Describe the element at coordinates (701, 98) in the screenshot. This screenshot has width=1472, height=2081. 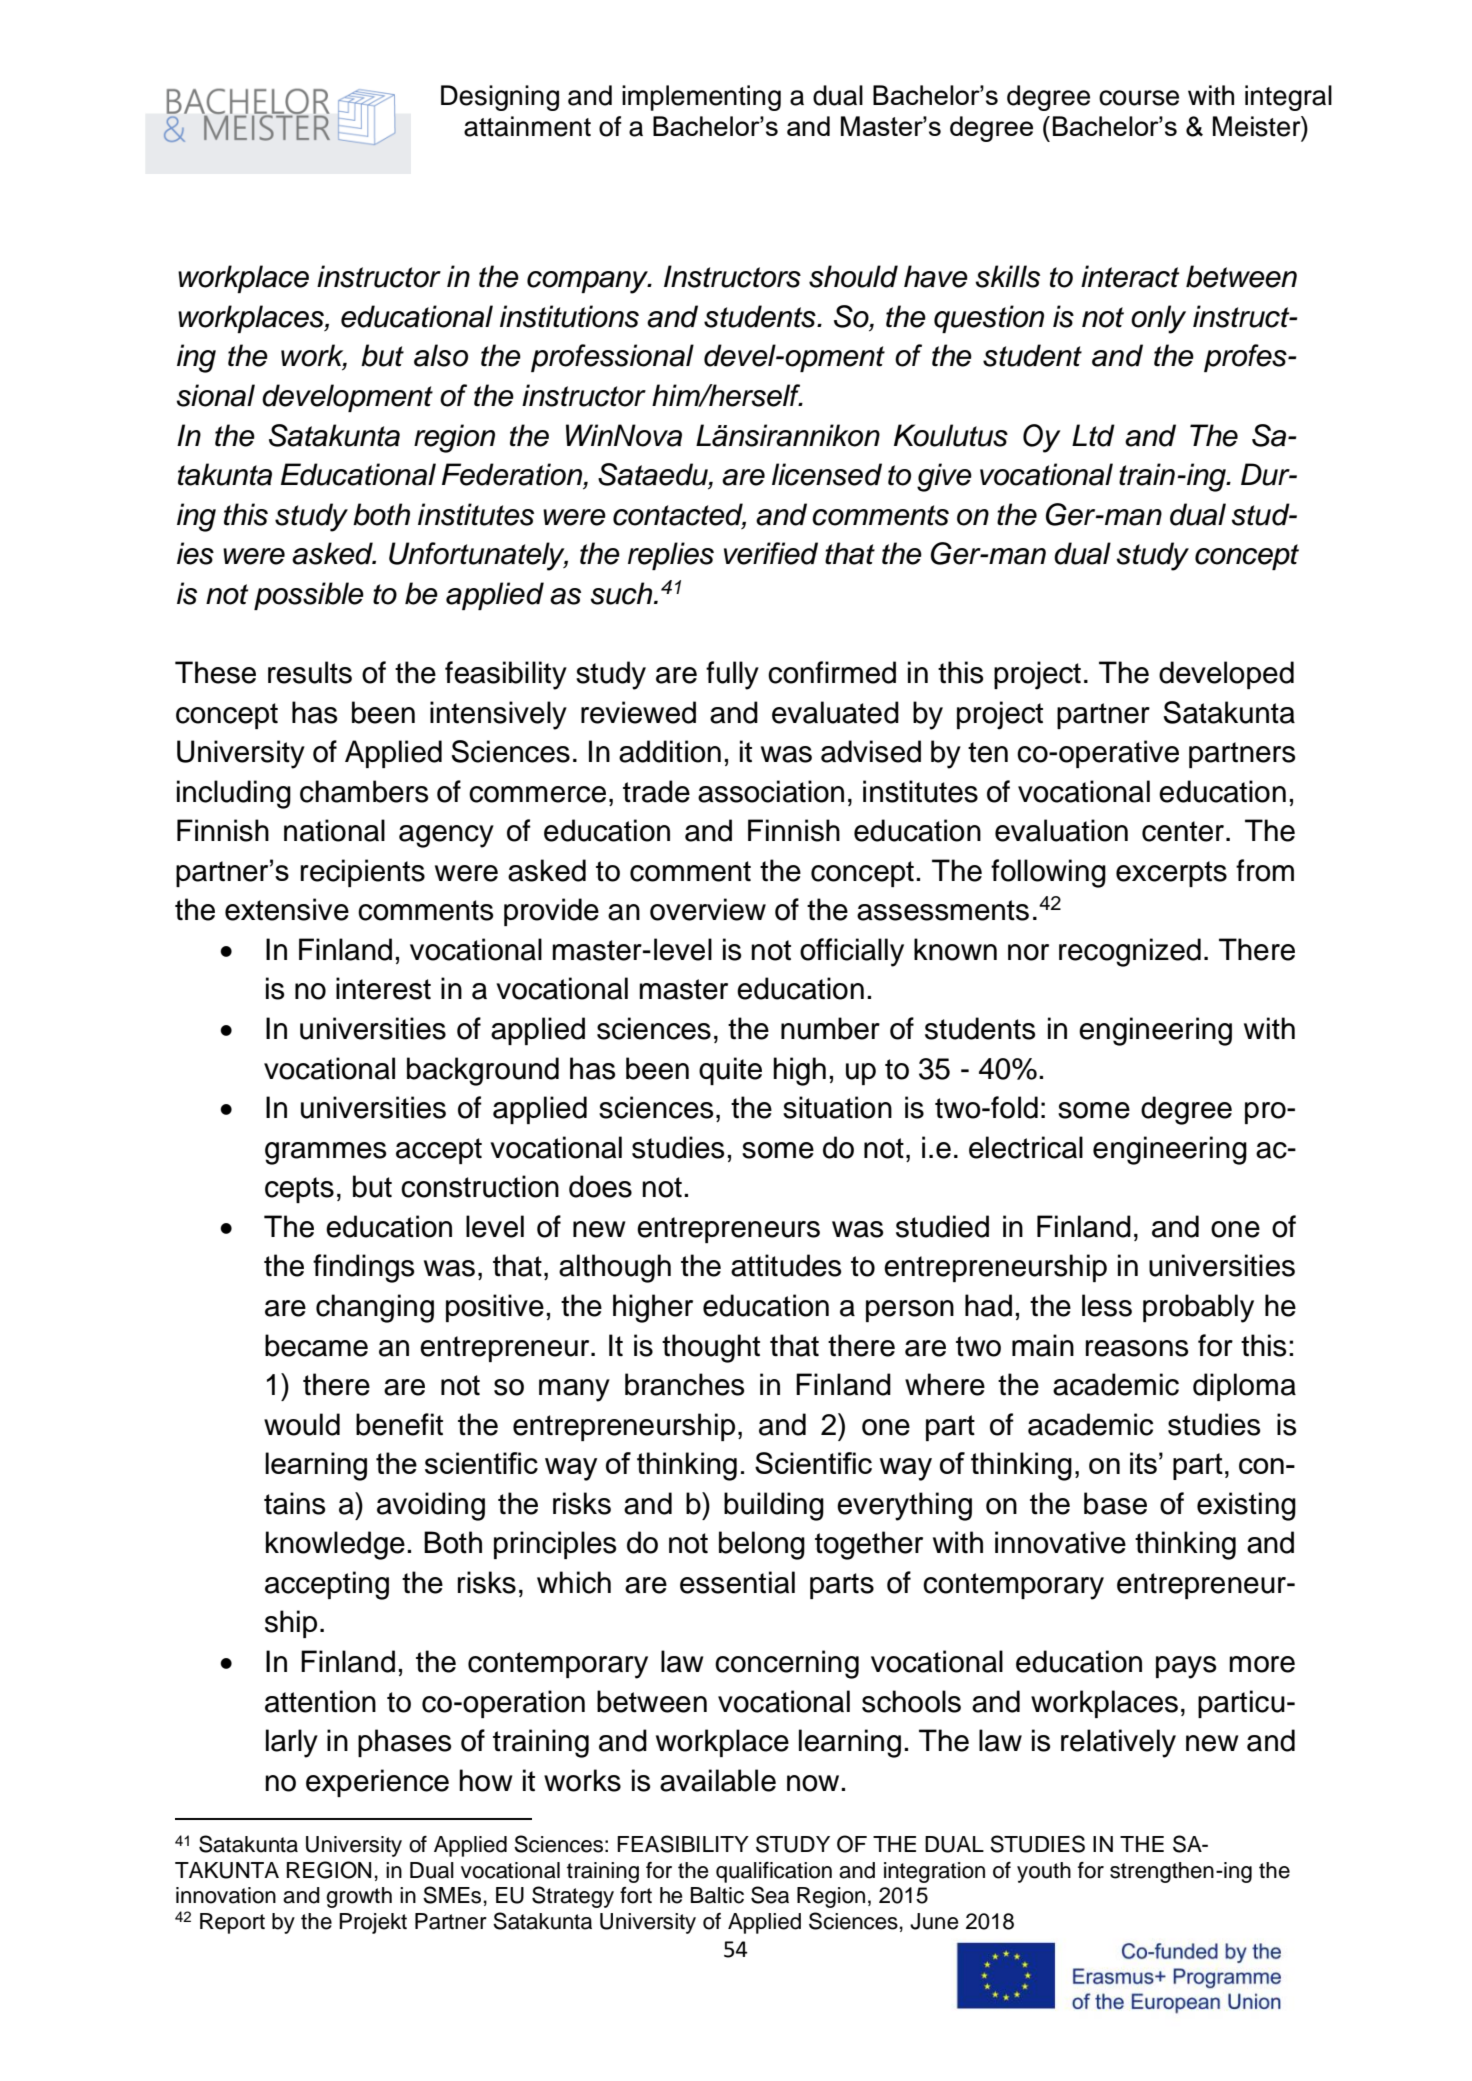
I see `implementing` at that location.
